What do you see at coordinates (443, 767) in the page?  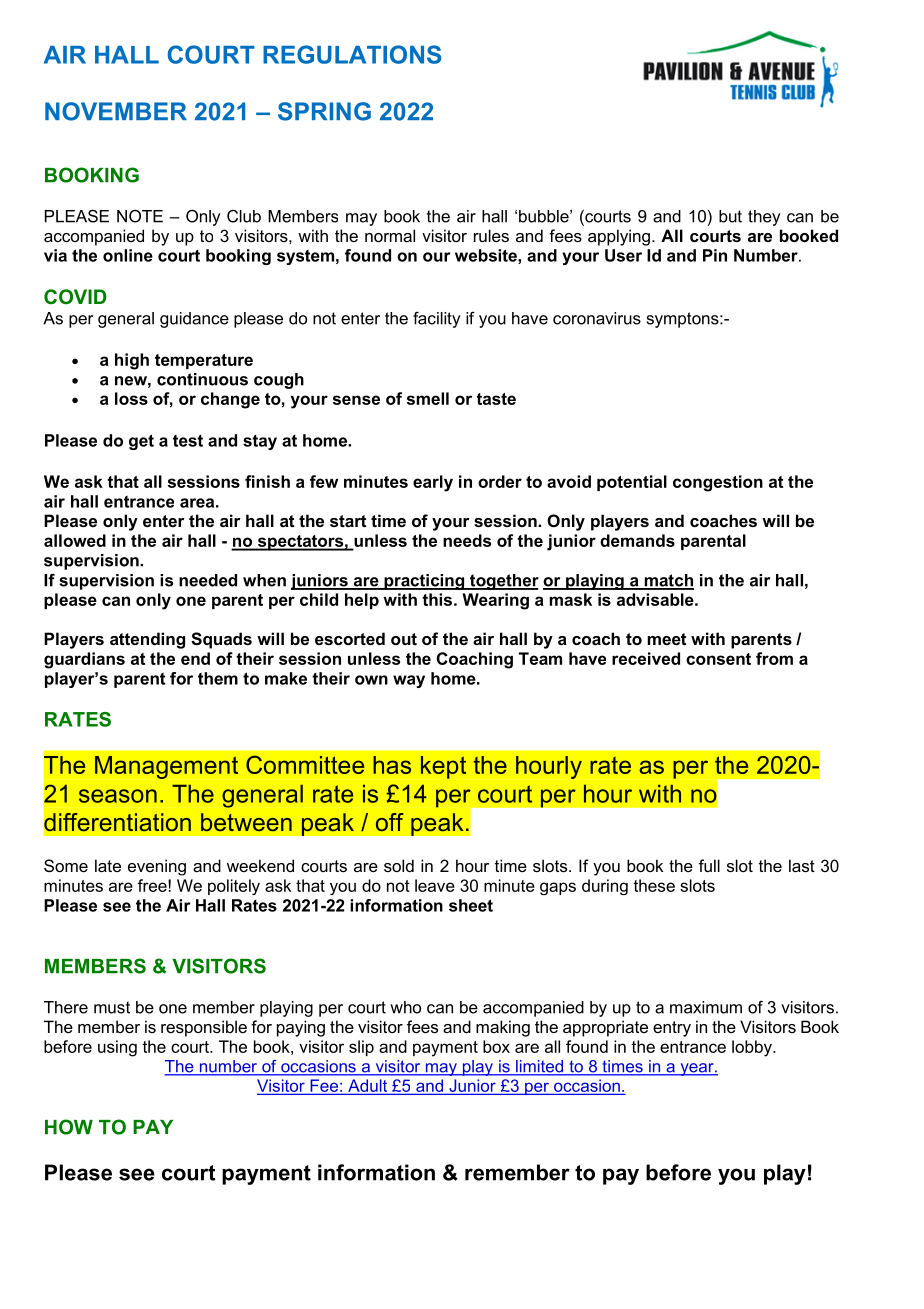 I see `kept` at bounding box center [443, 767].
